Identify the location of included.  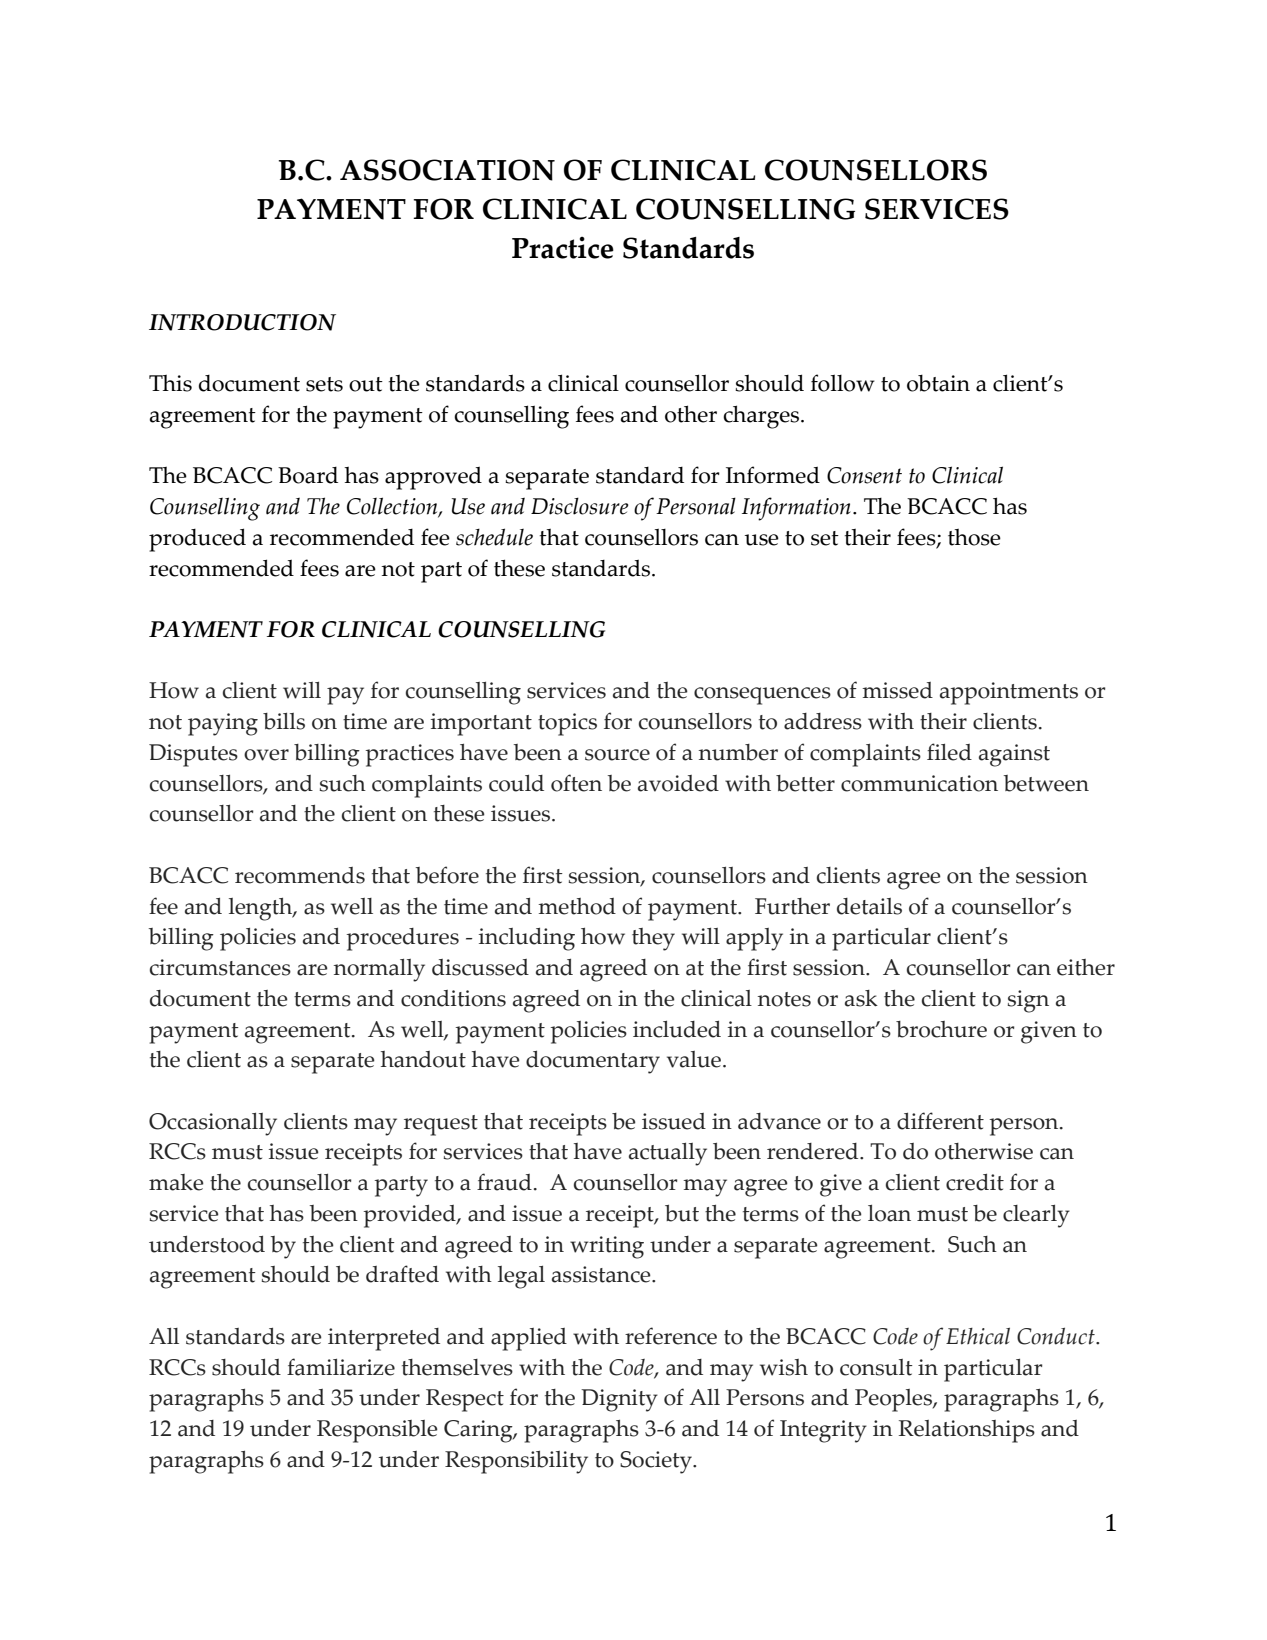
(677, 1029).
